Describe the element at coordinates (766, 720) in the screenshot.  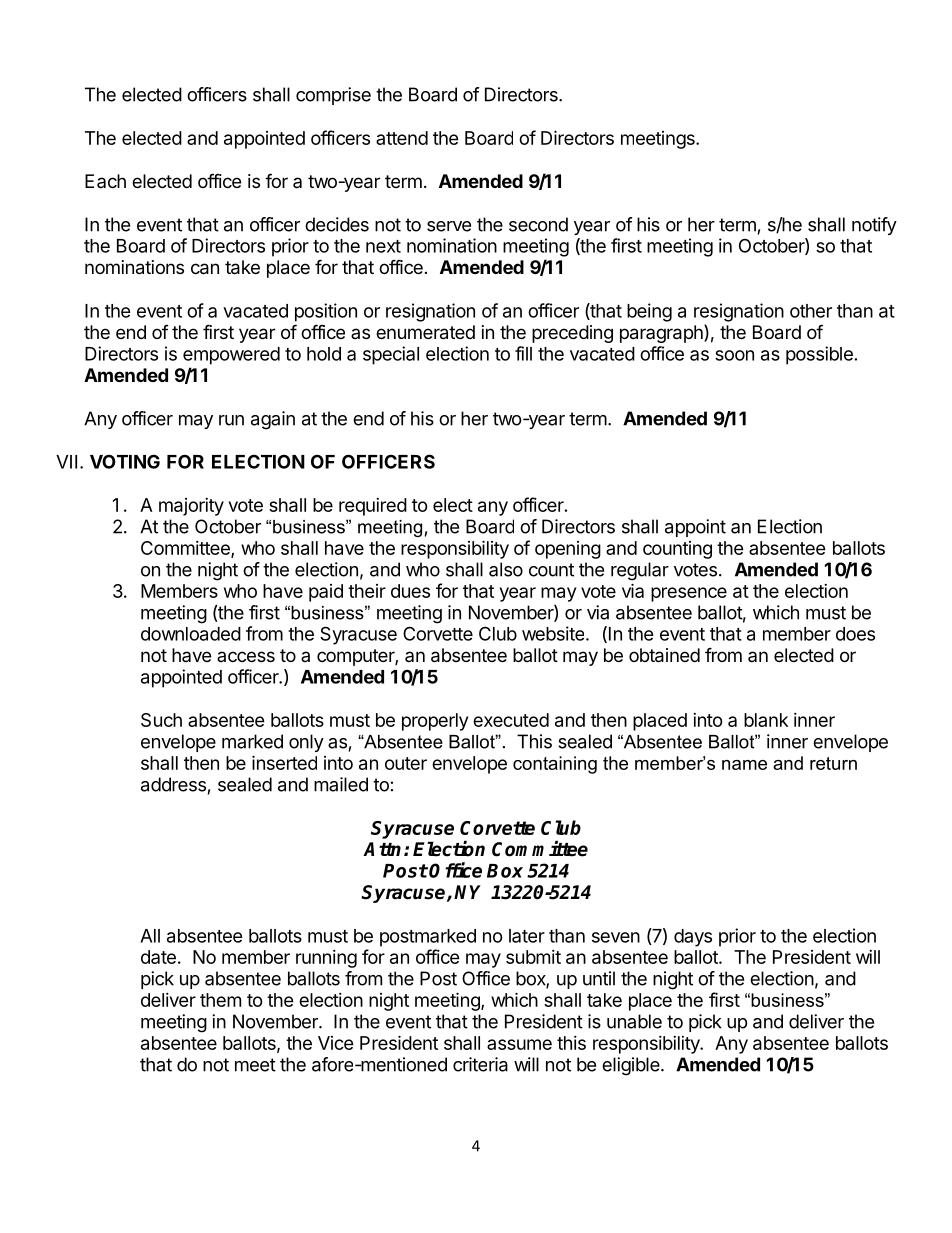
I see `blank` at that location.
